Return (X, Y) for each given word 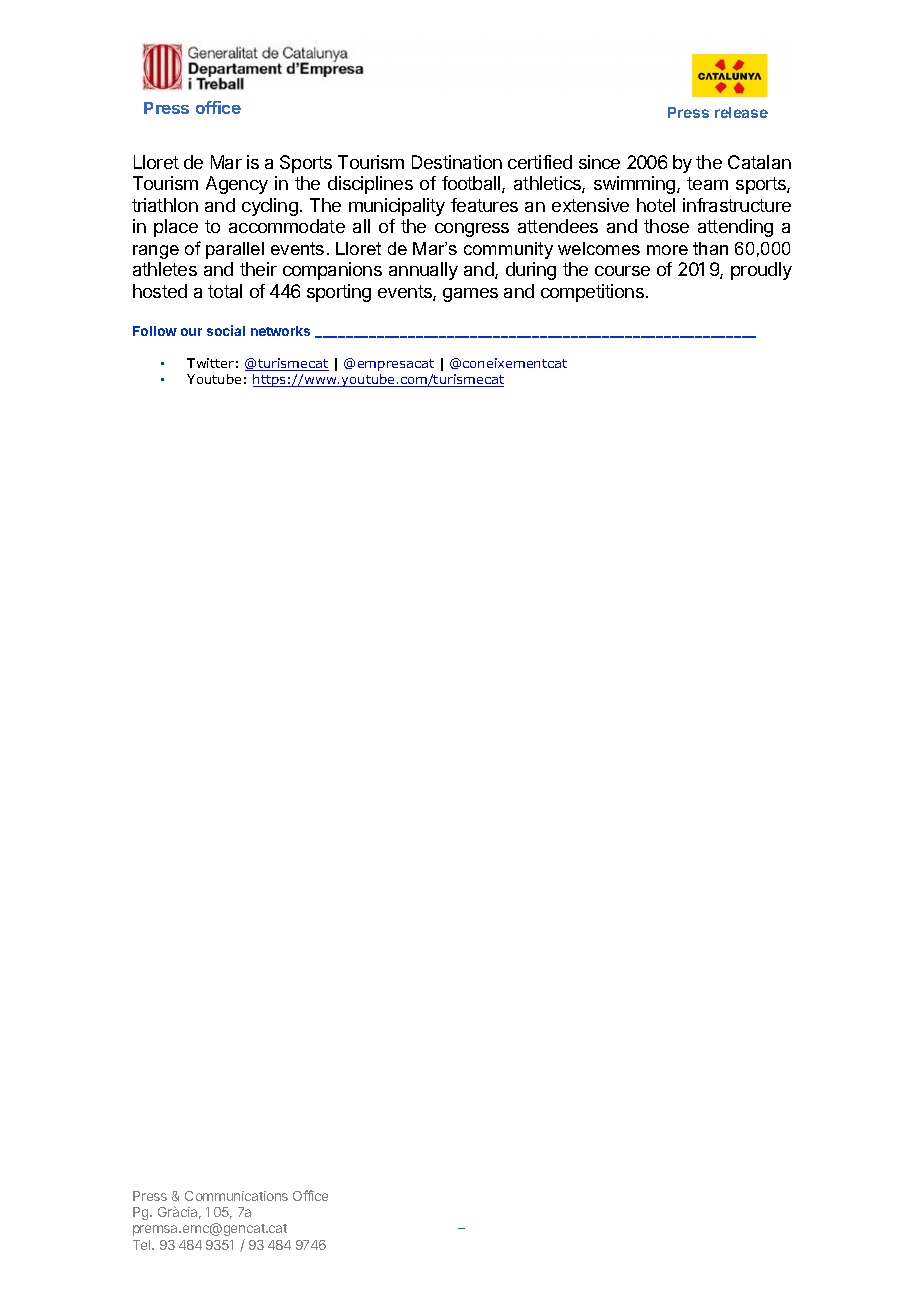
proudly (761, 271)
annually (423, 271)
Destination (457, 162)
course (622, 271)
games (470, 295)
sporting (339, 293)
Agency (237, 185)
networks (280, 331)
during (531, 271)
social (226, 330)
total (225, 291)
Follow (155, 331)
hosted (160, 291)
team (707, 183)
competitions (592, 293)
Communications (236, 1196)
